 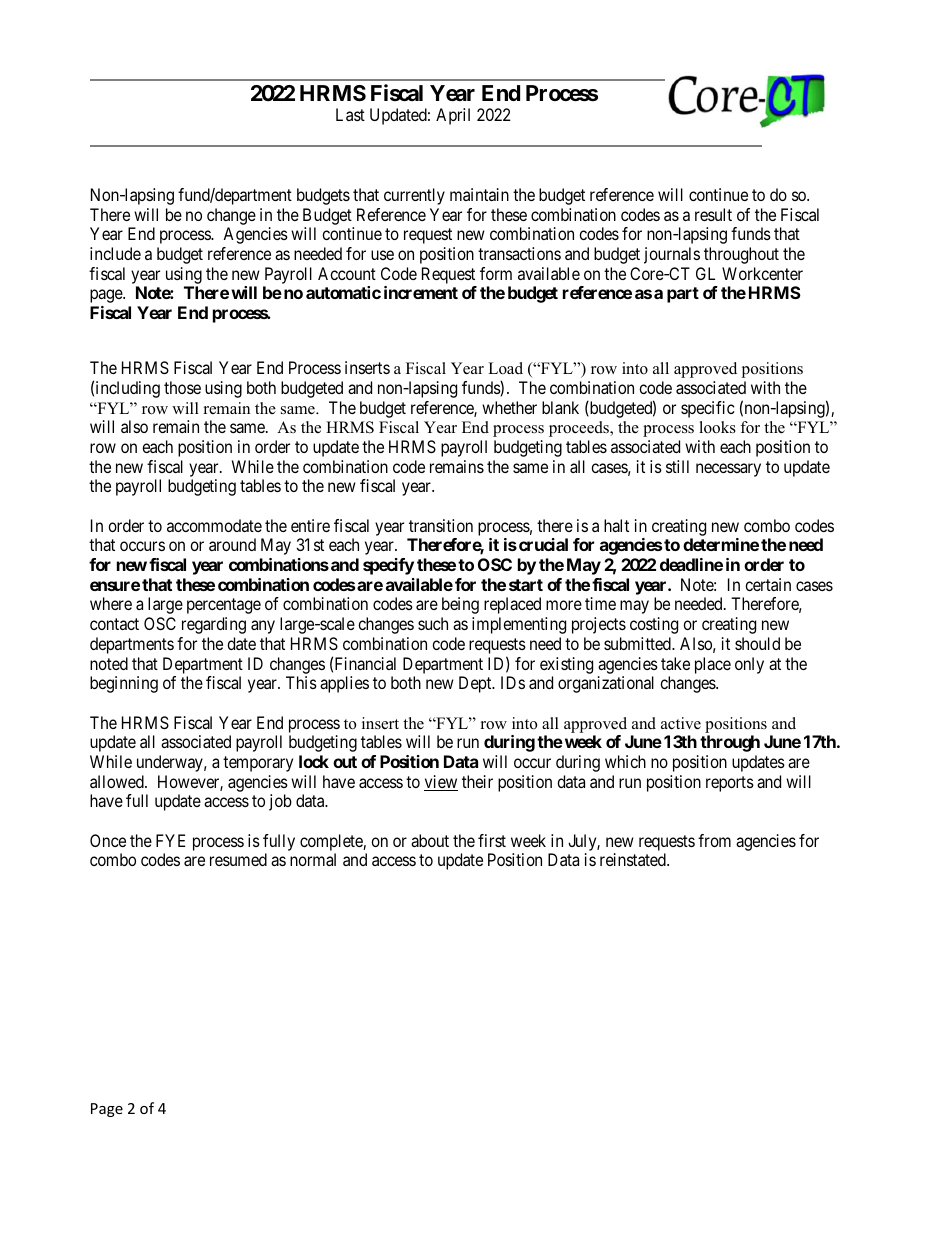 I want to click on result, so click(x=713, y=214).
